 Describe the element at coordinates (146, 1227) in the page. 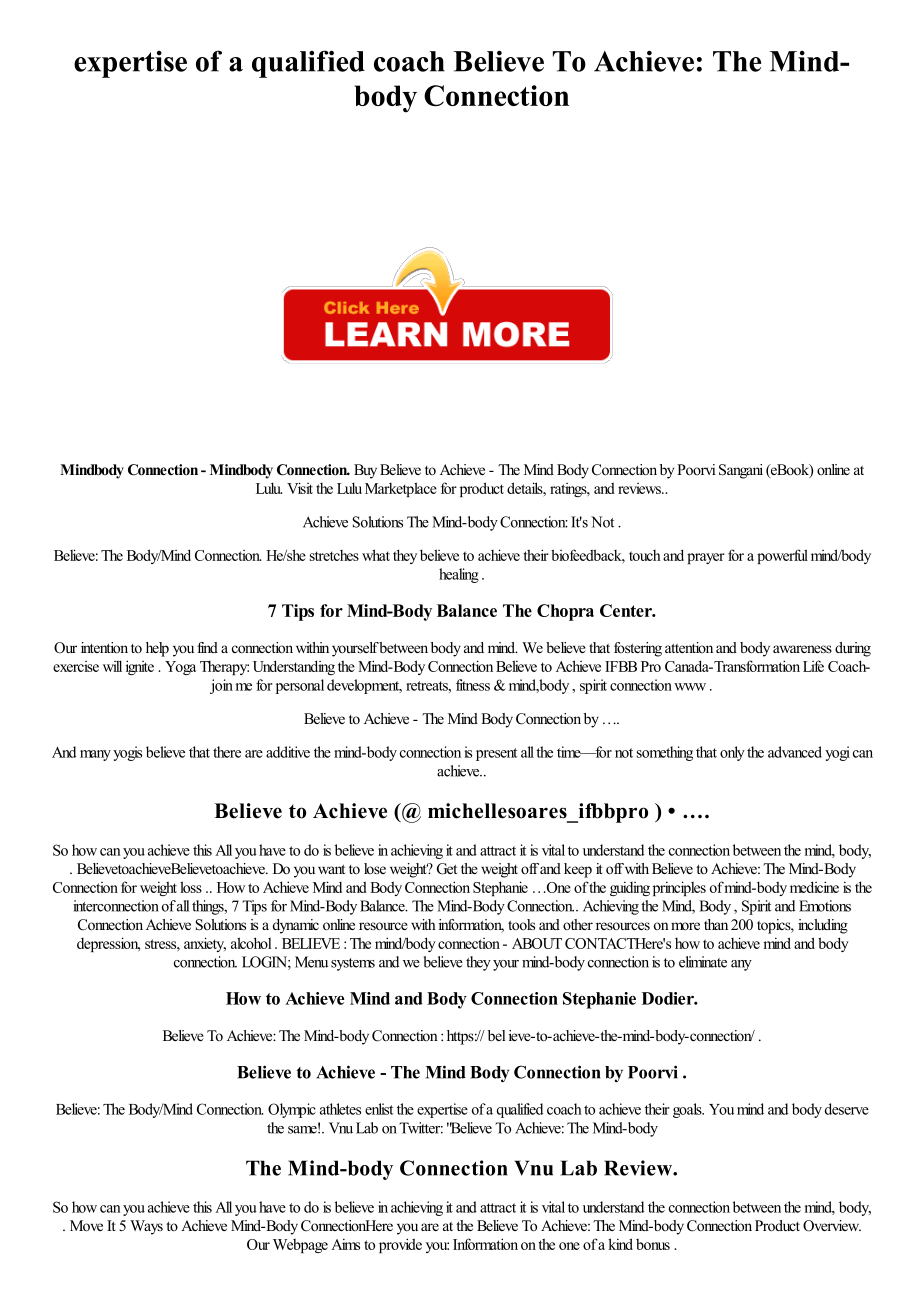

I see `Ways` at that location.
